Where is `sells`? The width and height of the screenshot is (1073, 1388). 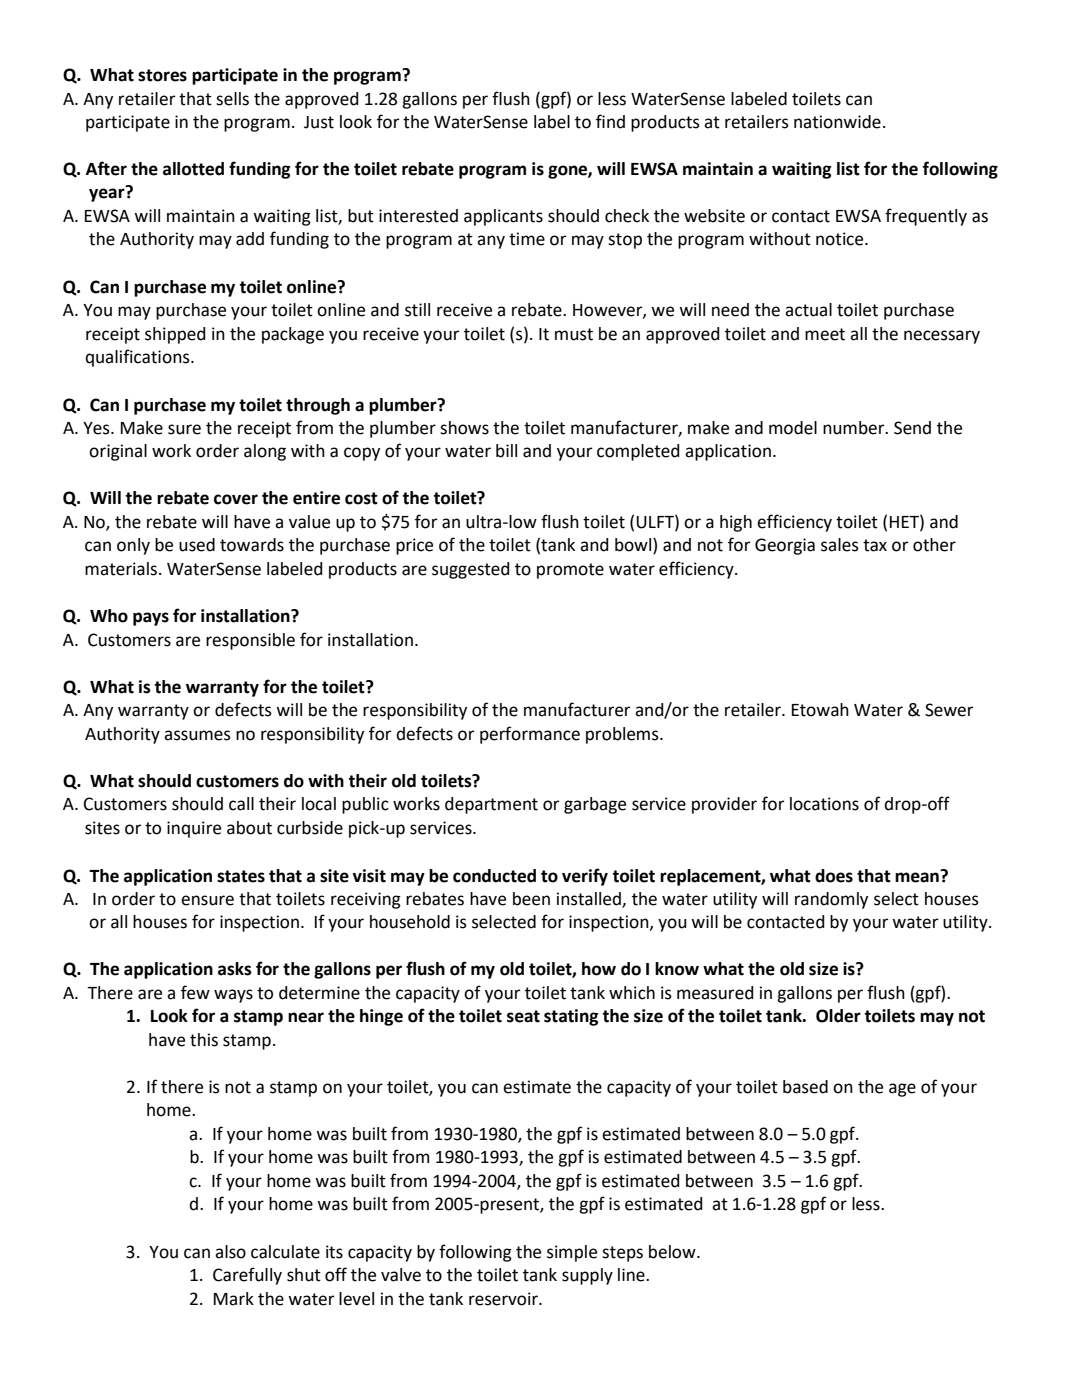
sells is located at coordinates (232, 99).
